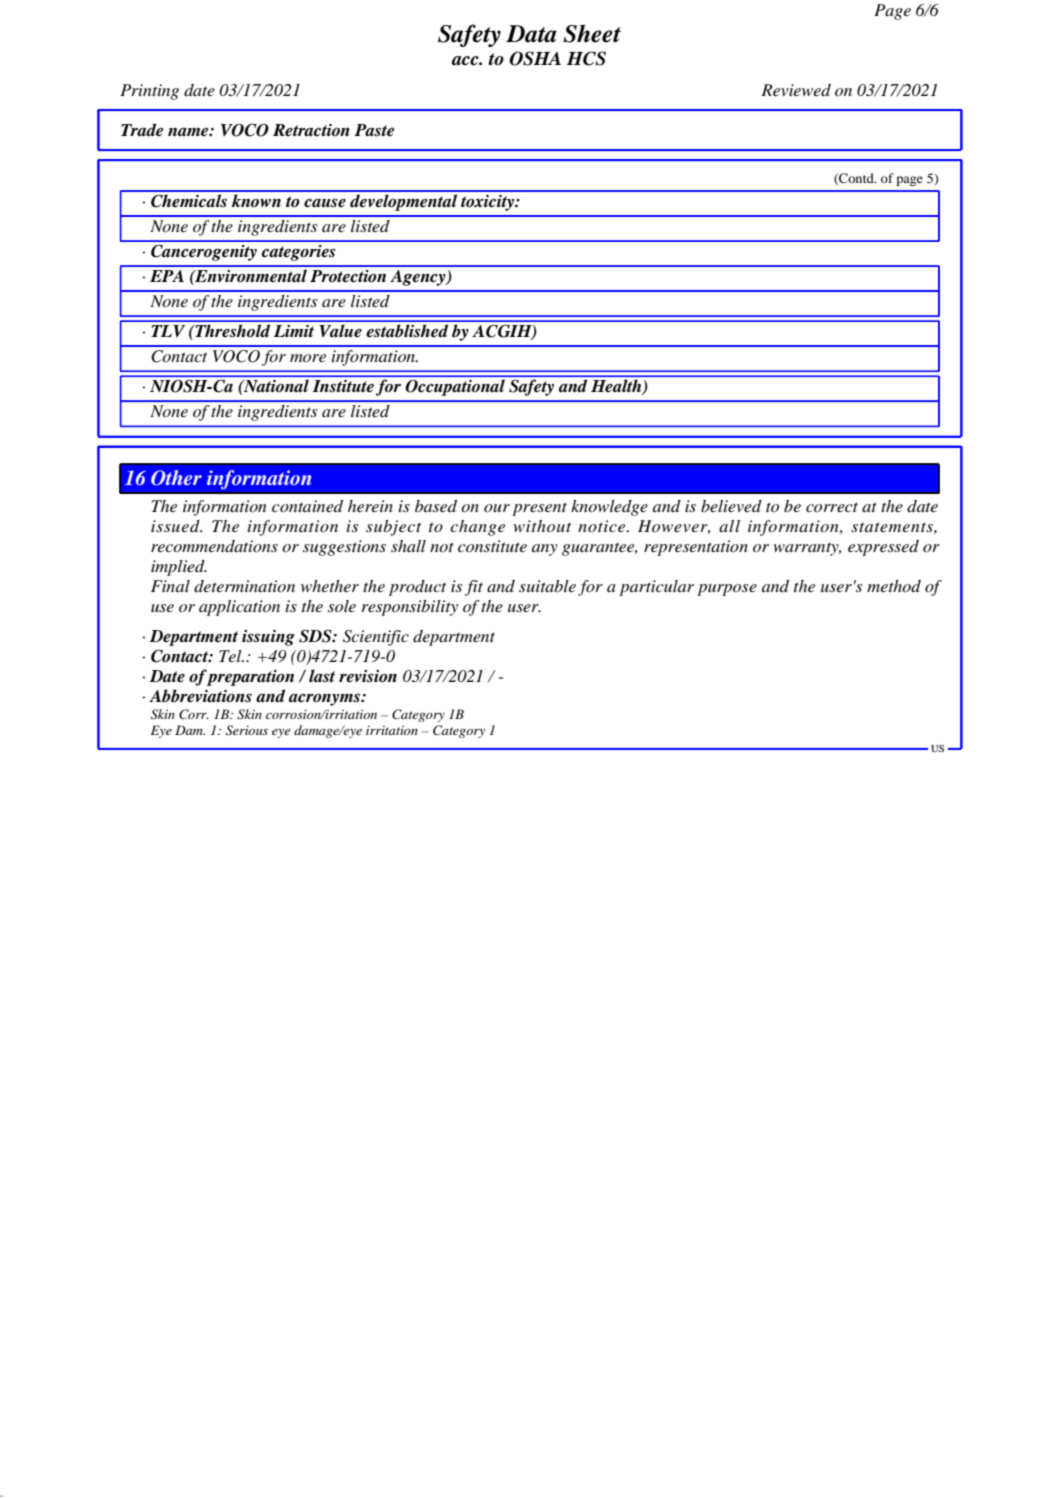 The height and width of the page is (1498, 1059). What do you see at coordinates (368, 676) in the page?
I see `revision` at bounding box center [368, 676].
